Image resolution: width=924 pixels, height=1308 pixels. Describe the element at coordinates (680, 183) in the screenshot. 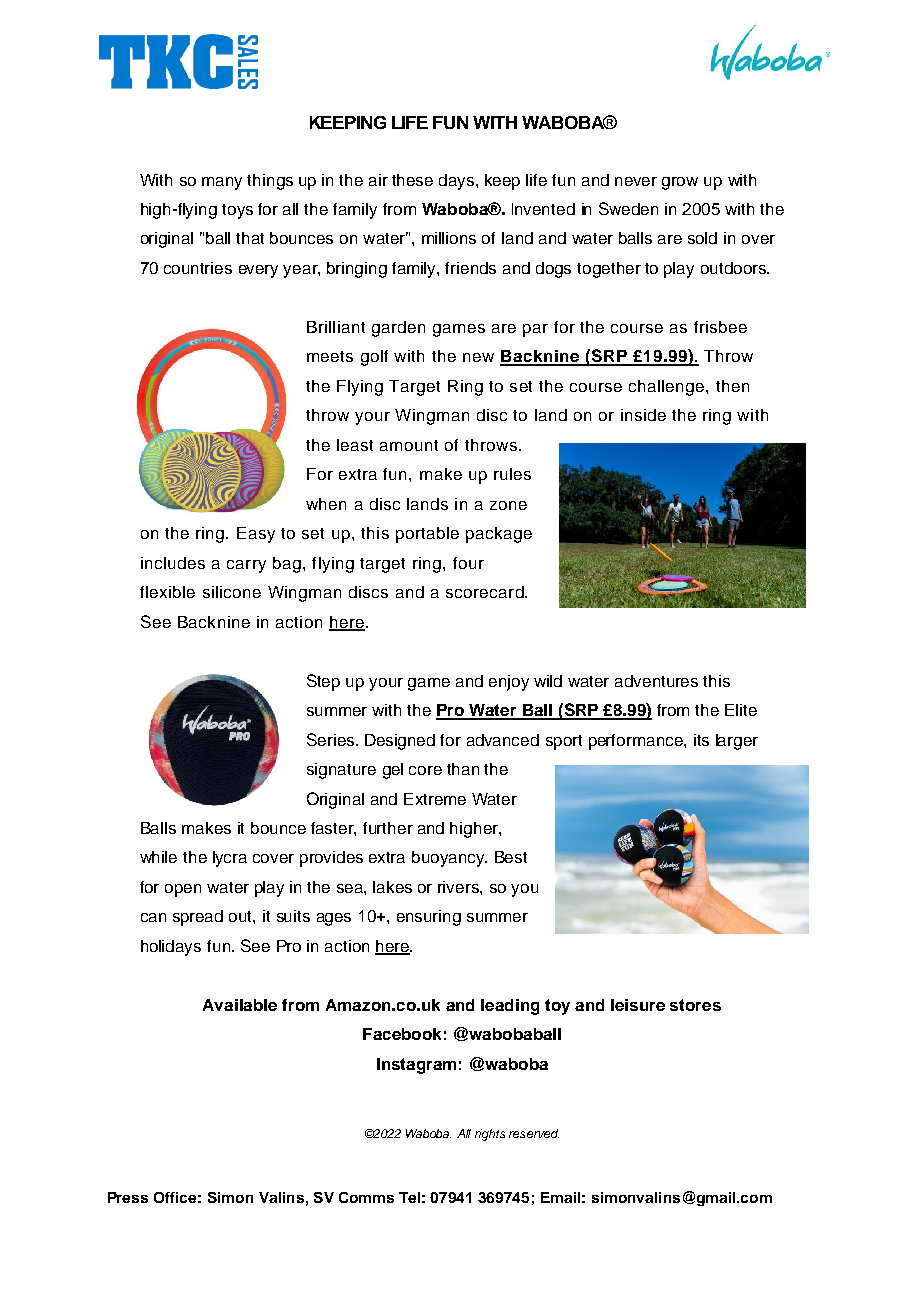

I see `grow` at that location.
